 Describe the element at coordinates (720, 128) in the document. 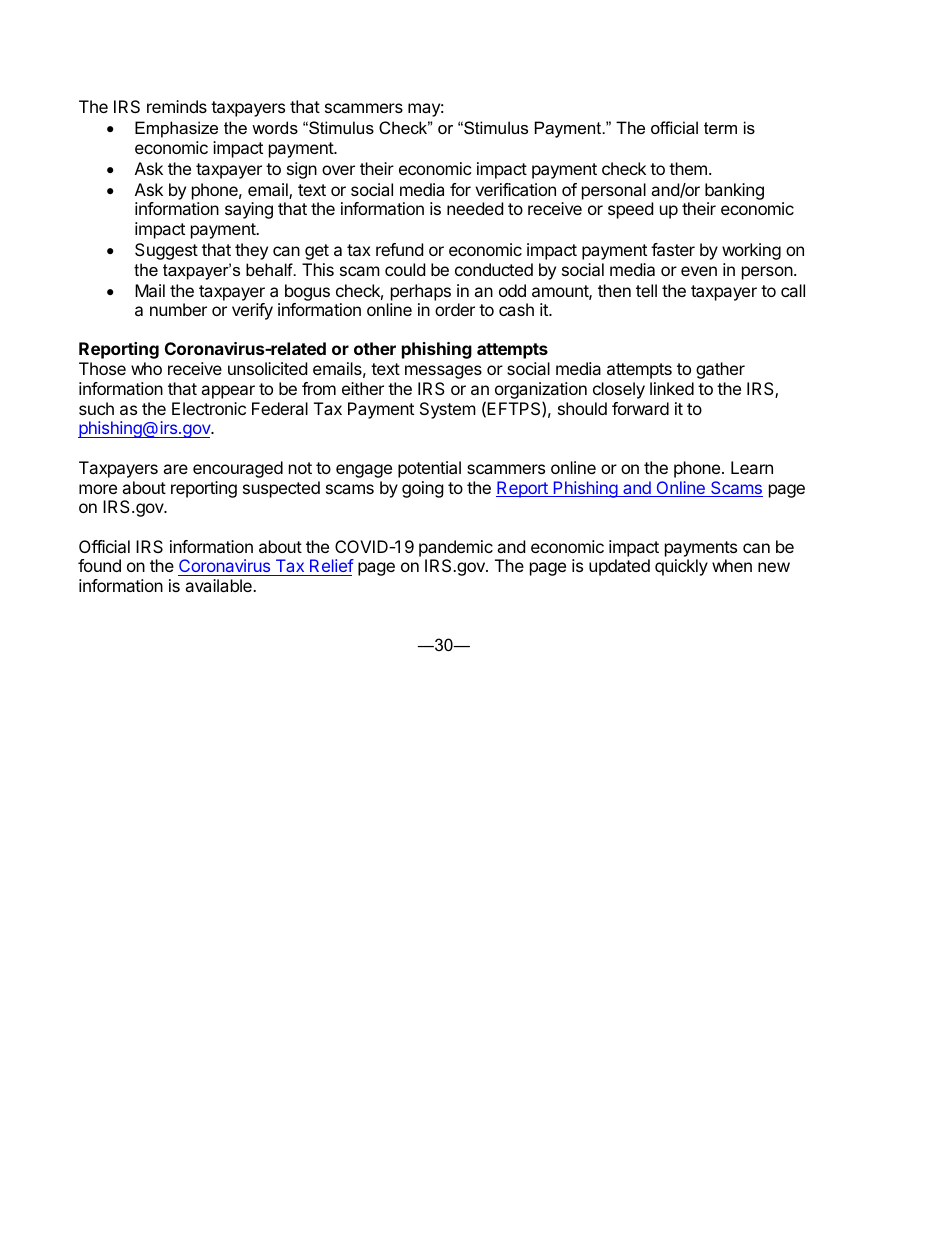

I see `term` at that location.
